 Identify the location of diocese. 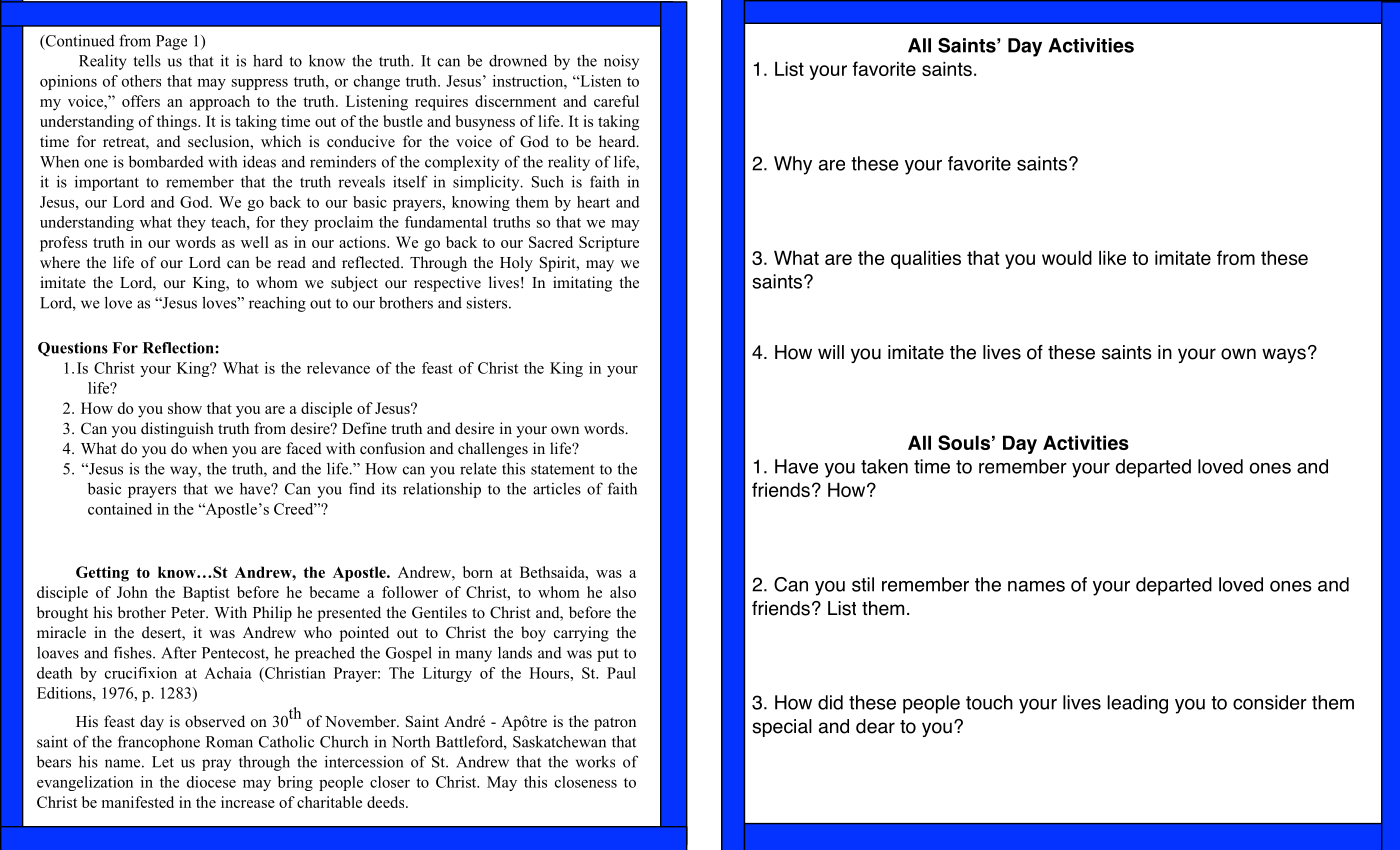
(211, 782).
